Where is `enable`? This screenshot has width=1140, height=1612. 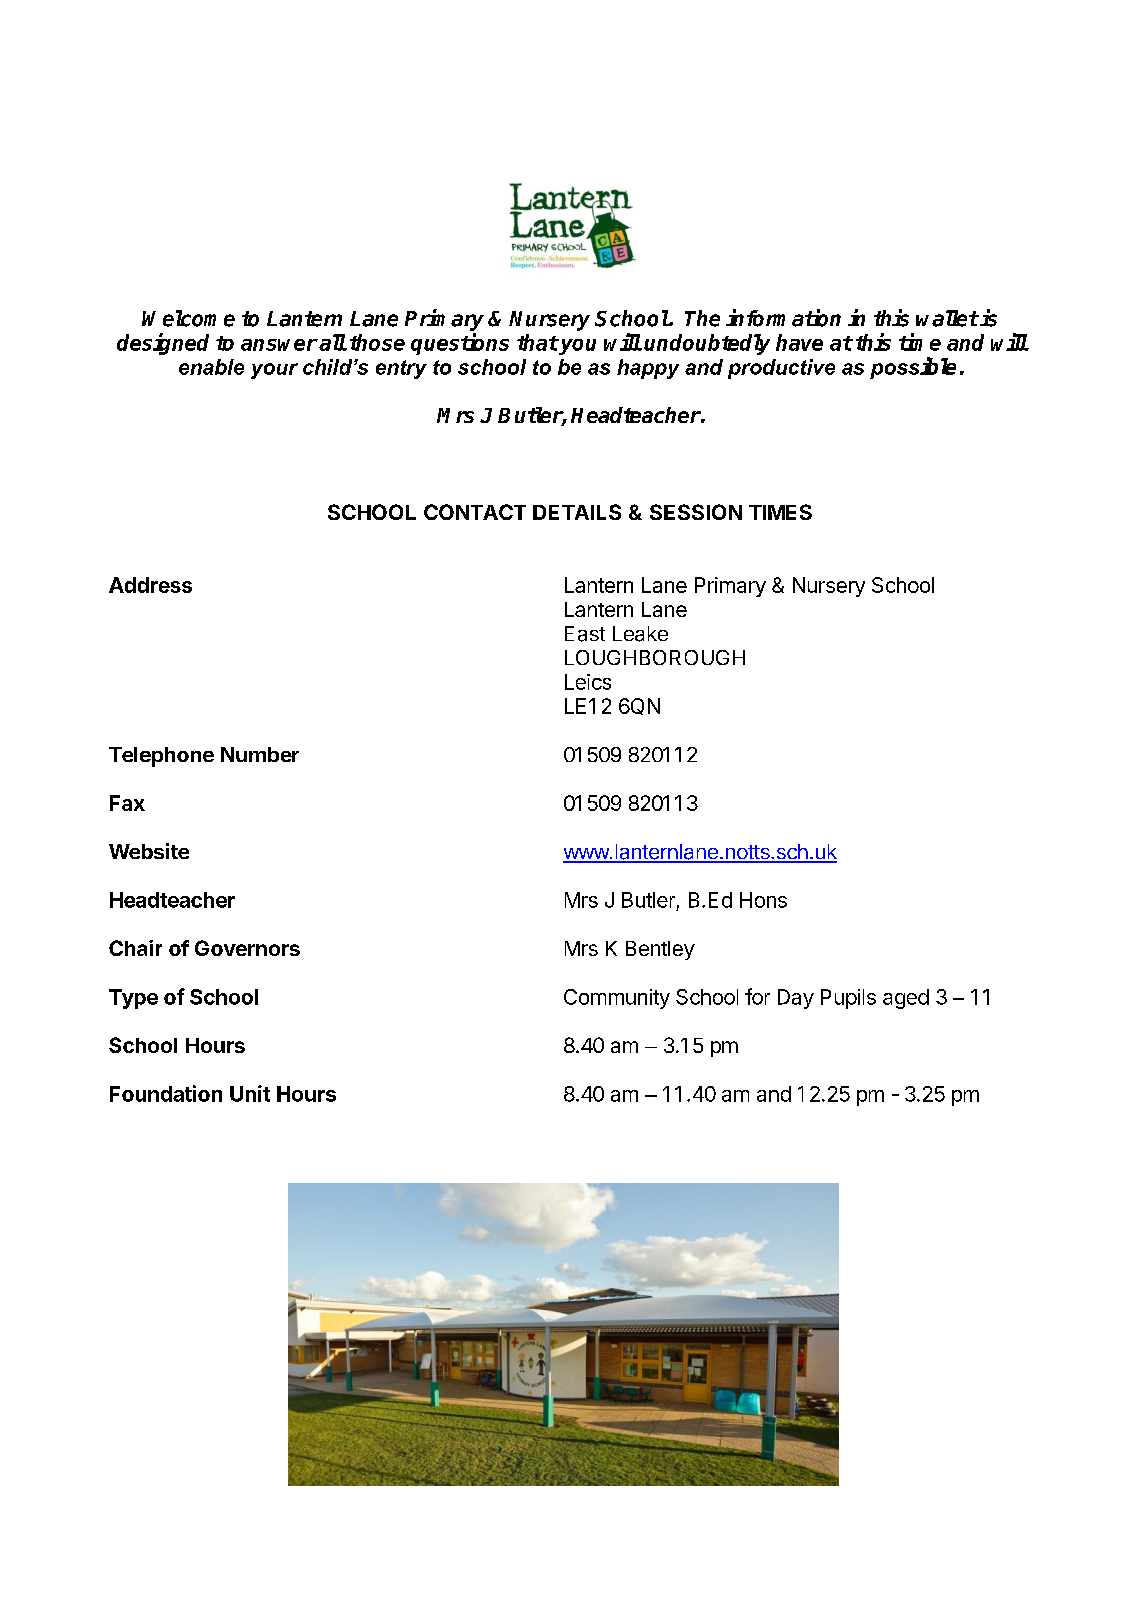
enable is located at coordinates (211, 367).
